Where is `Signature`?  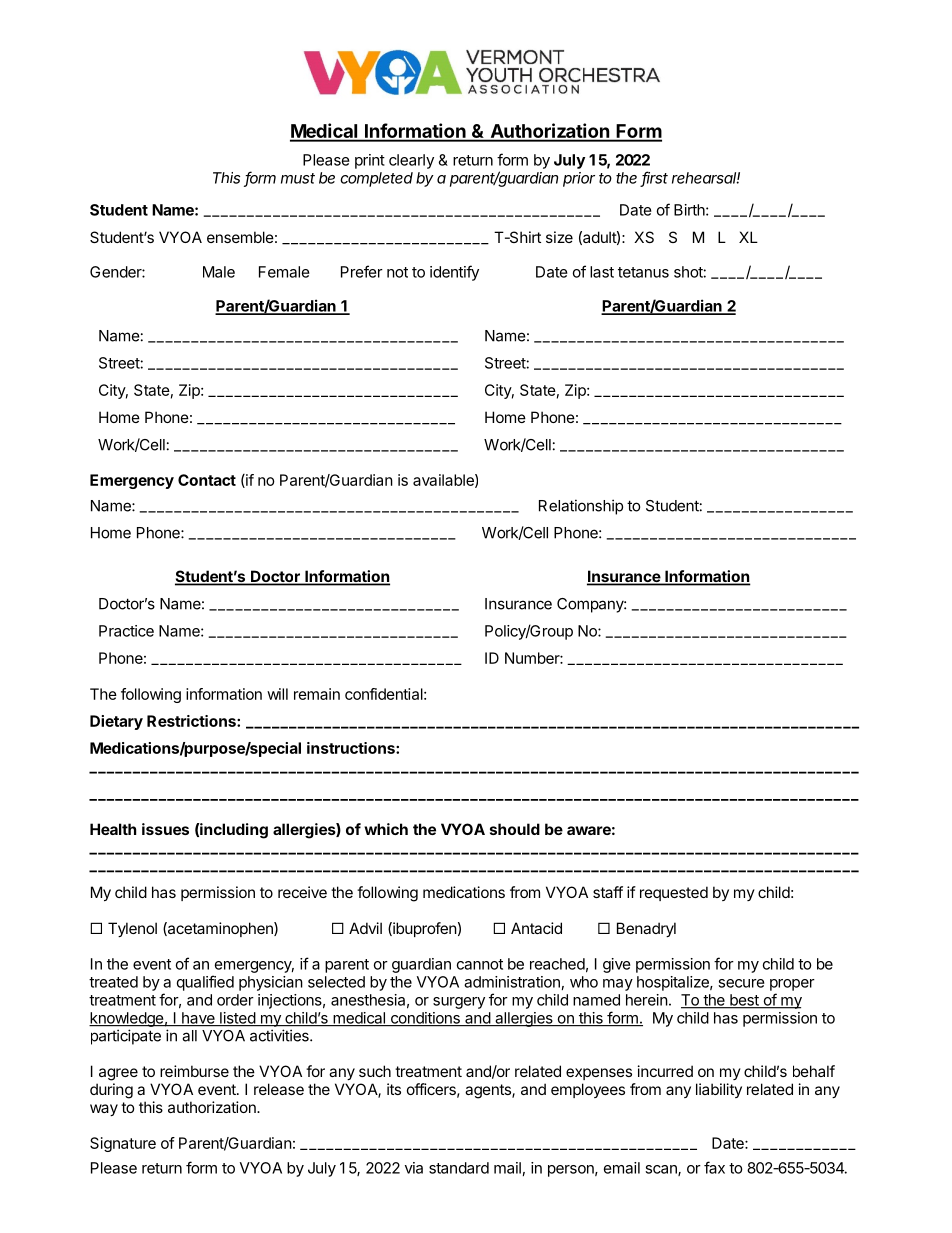 Signature is located at coordinates (123, 1144).
